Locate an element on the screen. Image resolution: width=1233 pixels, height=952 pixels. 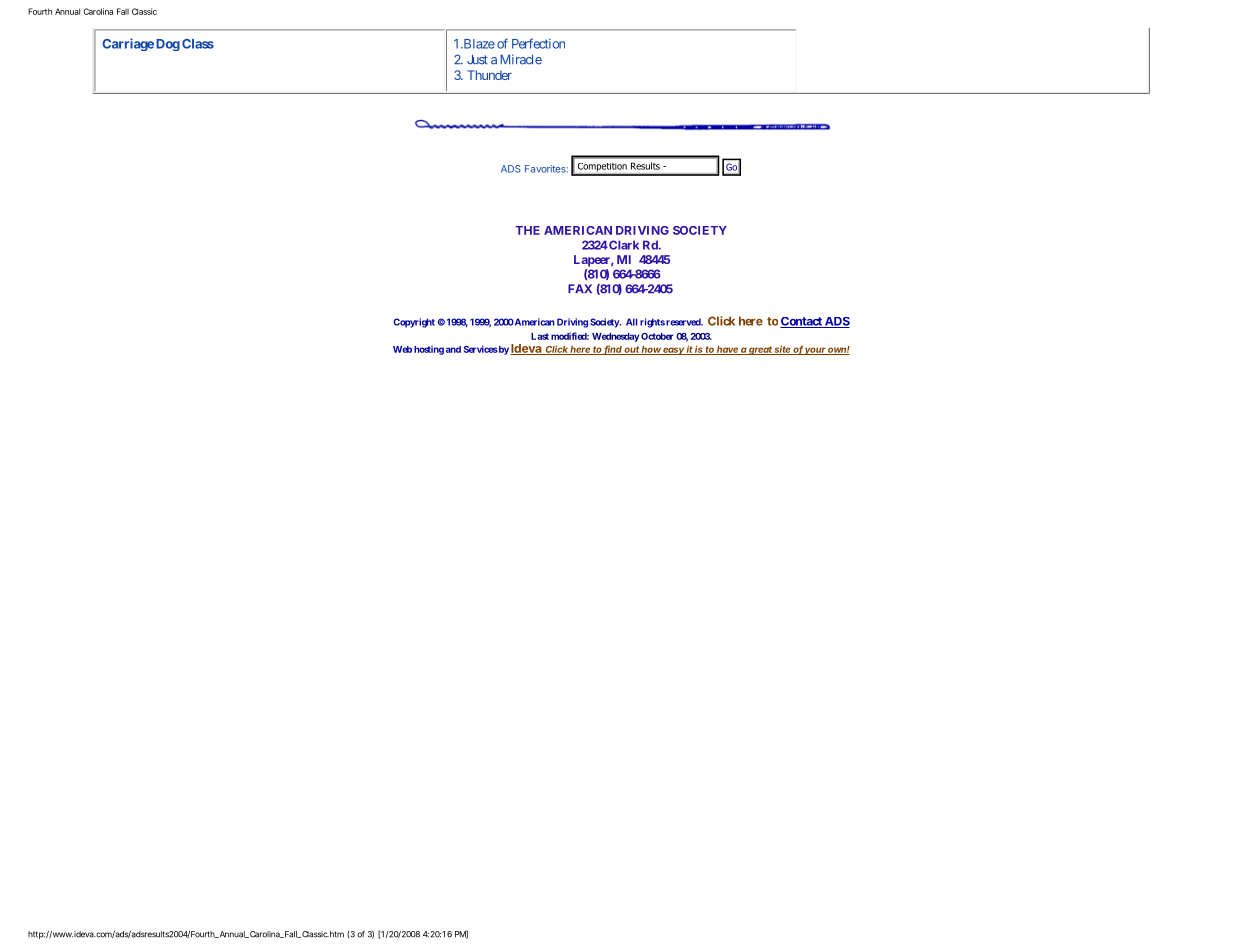
Perfection is located at coordinates (538, 43).
